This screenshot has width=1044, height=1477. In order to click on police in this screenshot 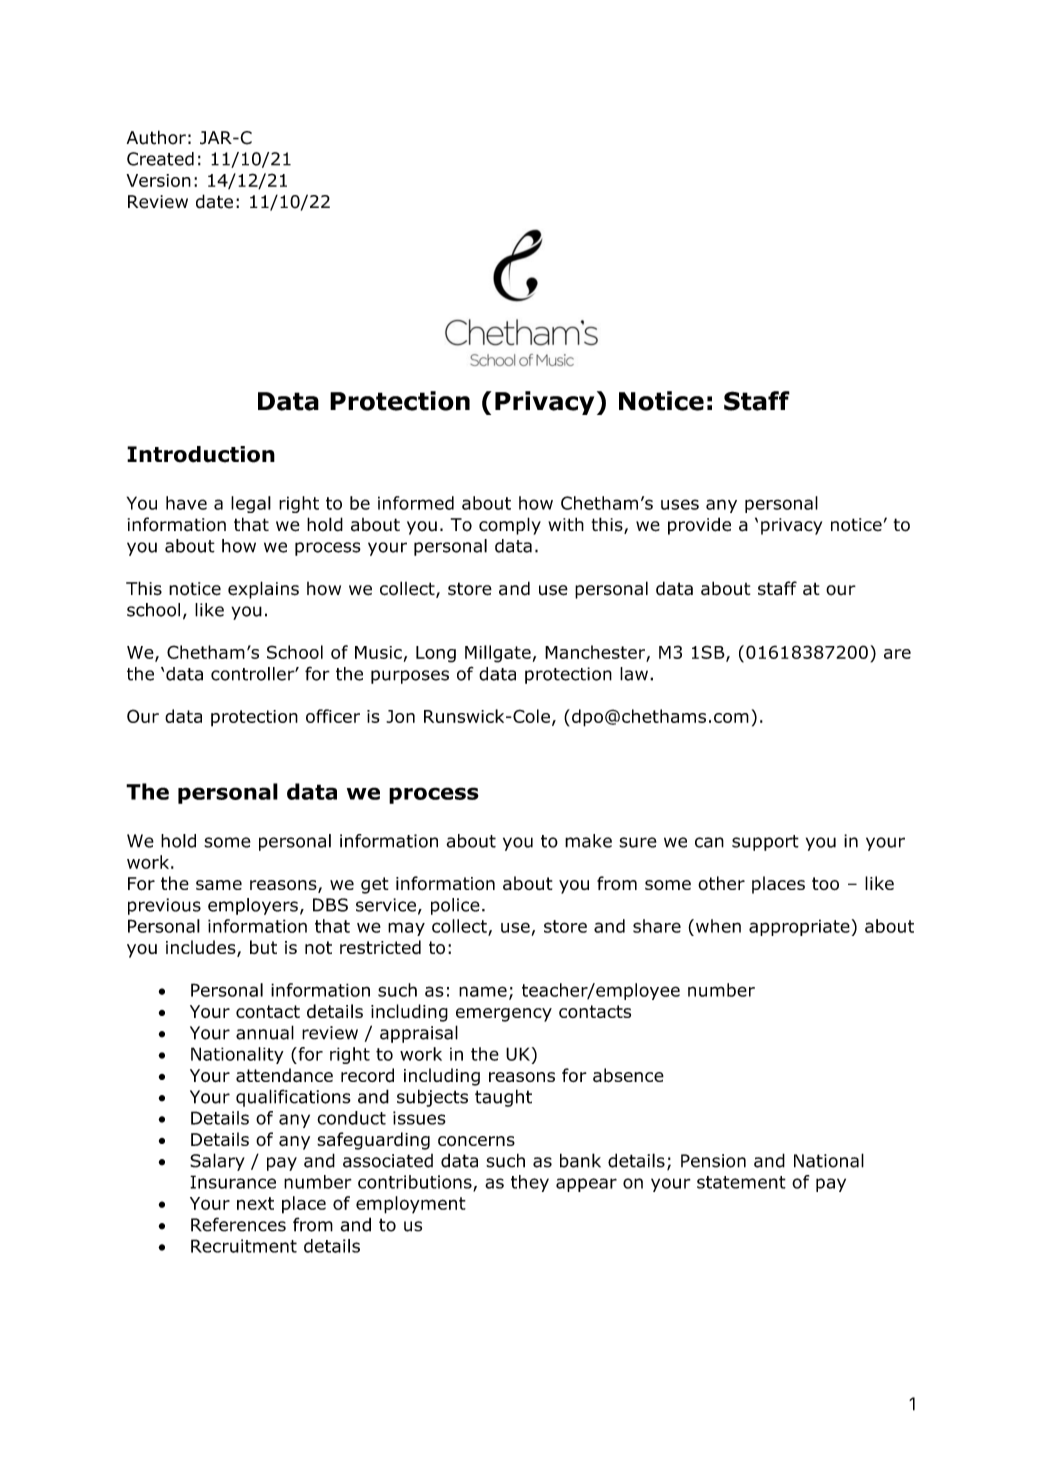, I will do `click(455, 906)`.
